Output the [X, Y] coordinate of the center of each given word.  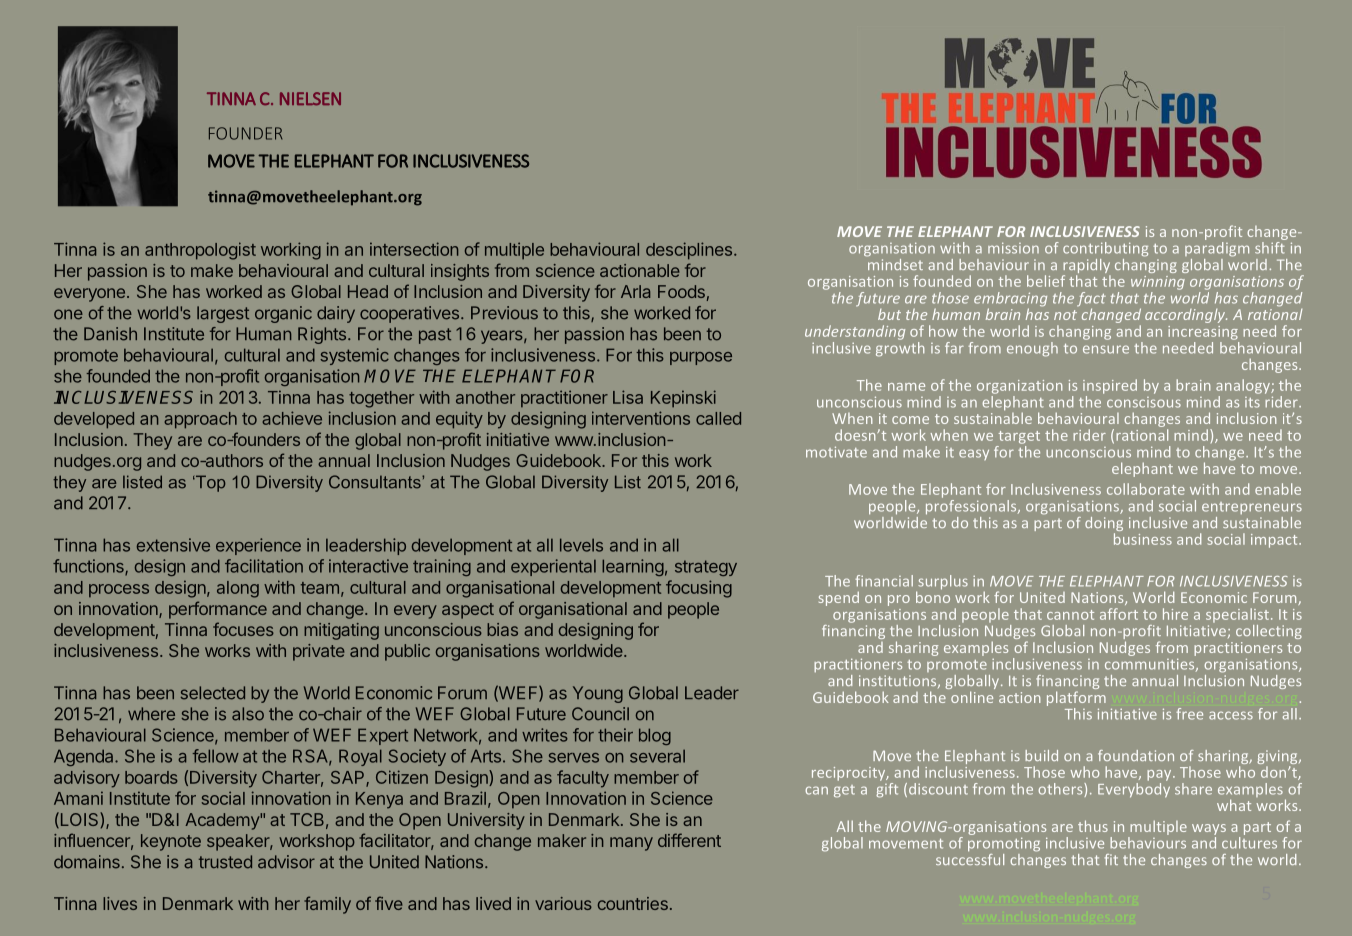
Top [210, 483]
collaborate [1146, 489]
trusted [225, 862]
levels [581, 545]
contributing [1105, 249]
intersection [414, 249]
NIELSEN [310, 99]
